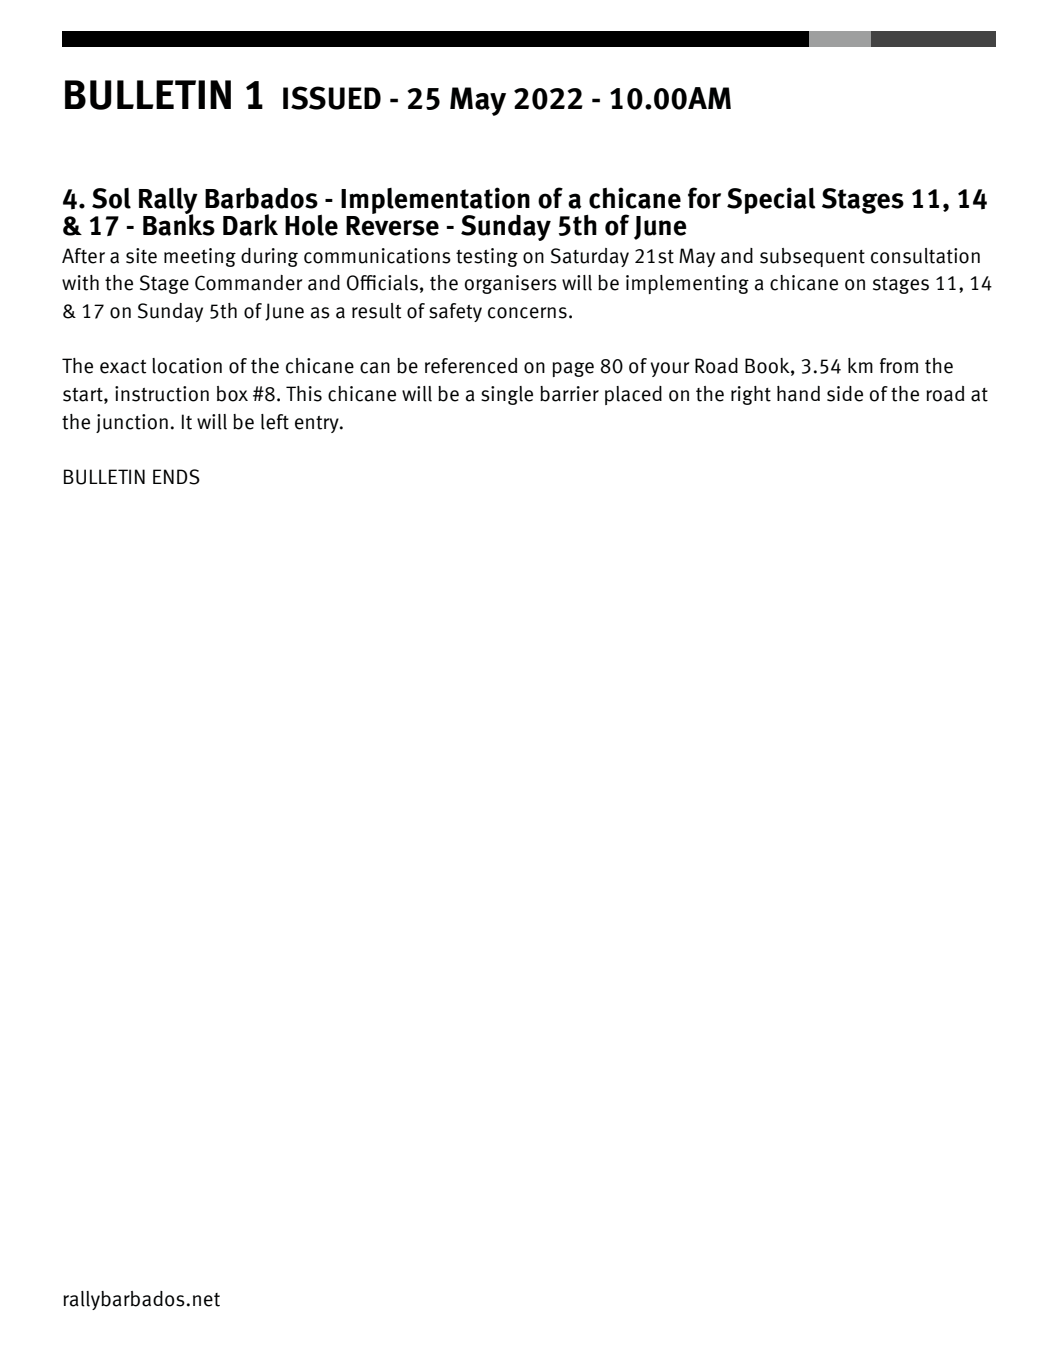 The height and width of the image is (1369, 1058). I want to click on Commander, so click(249, 283).
